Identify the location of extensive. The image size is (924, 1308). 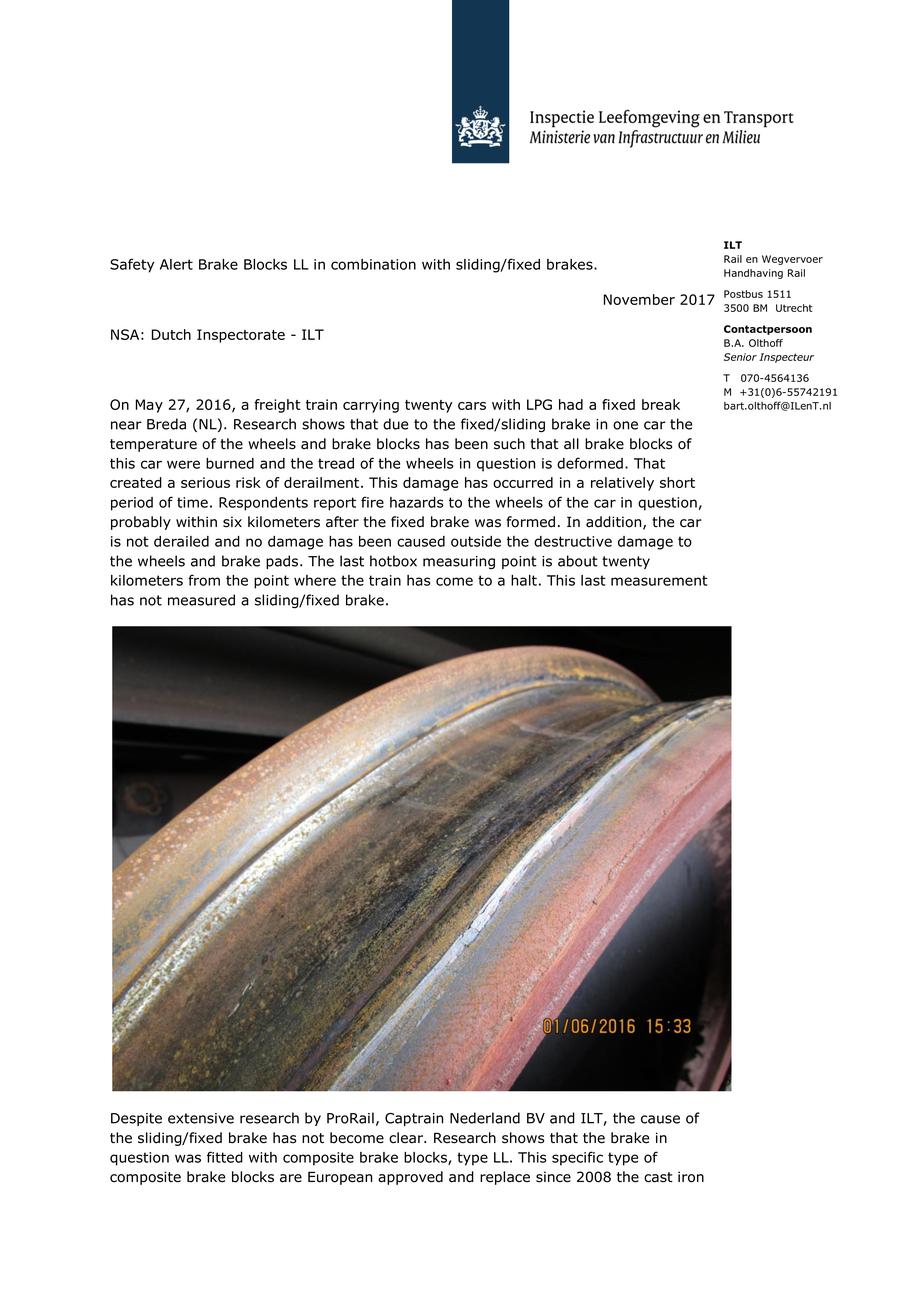
(201, 1118).
